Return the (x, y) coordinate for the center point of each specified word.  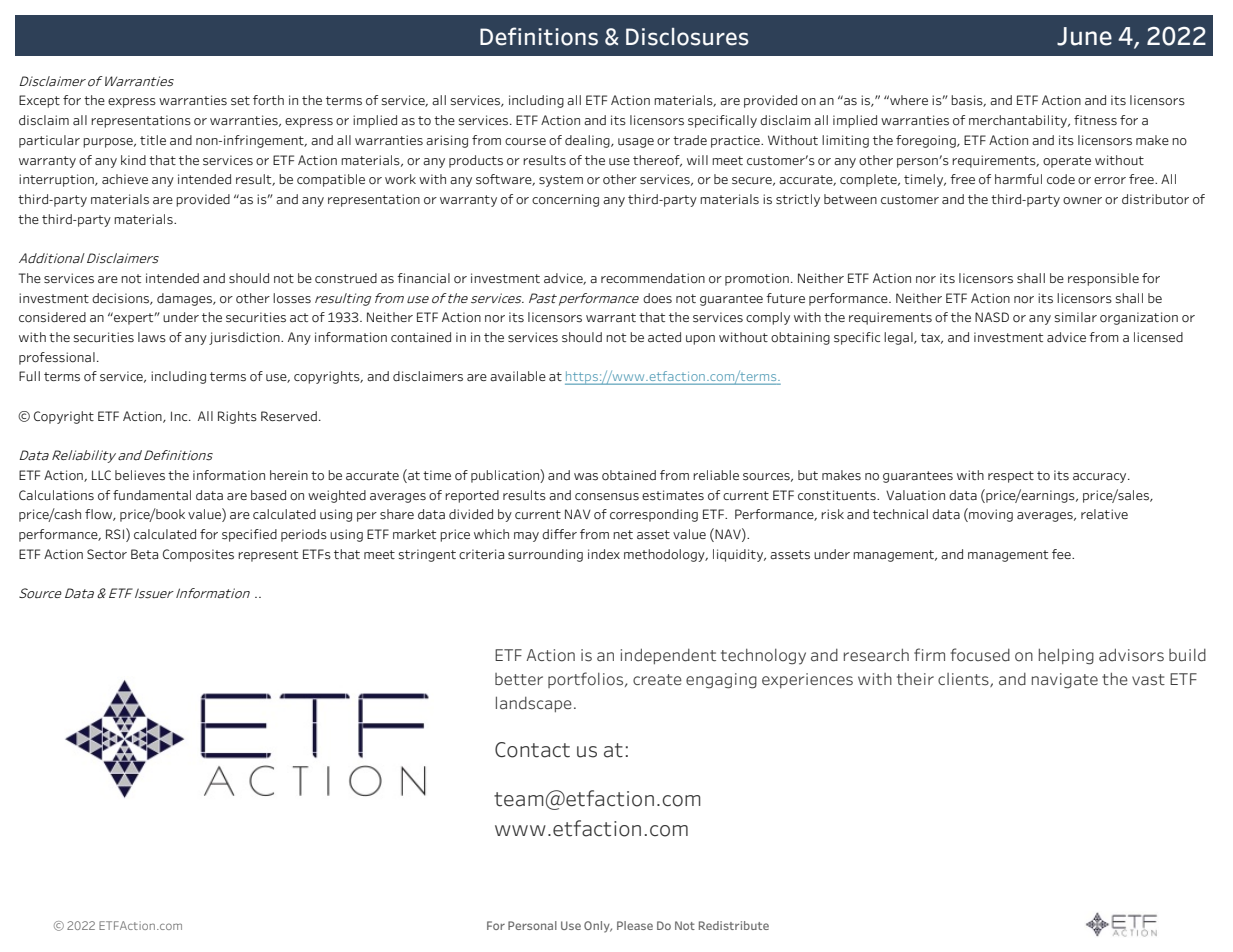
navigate (1065, 681)
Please (635, 925)
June (1084, 36)
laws (152, 337)
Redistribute (734, 925)
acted (664, 337)
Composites (198, 555)
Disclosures (687, 37)
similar (1076, 317)
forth (268, 100)
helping (1066, 656)
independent (668, 656)
